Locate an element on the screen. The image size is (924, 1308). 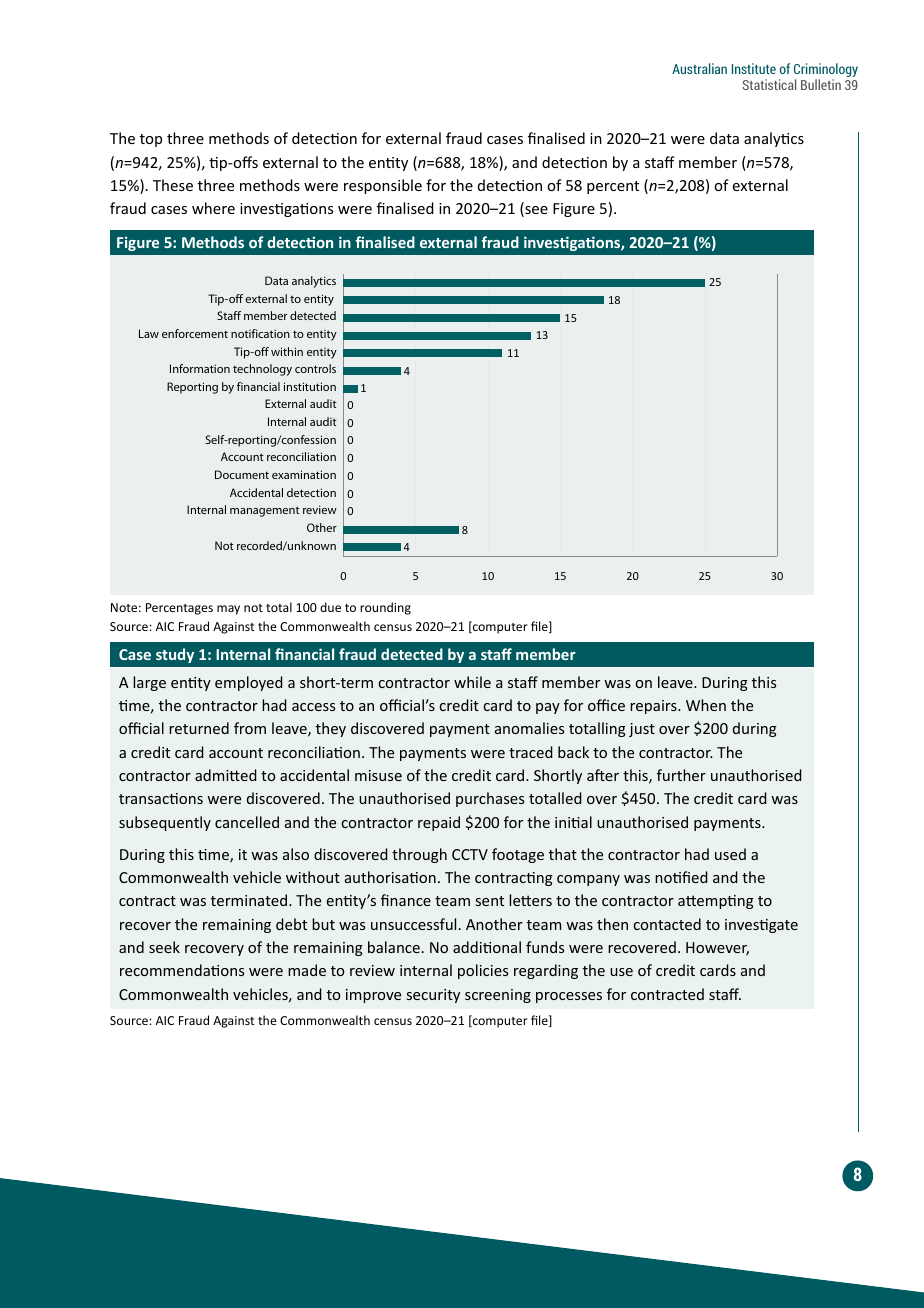
responsible is located at coordinates (383, 186).
